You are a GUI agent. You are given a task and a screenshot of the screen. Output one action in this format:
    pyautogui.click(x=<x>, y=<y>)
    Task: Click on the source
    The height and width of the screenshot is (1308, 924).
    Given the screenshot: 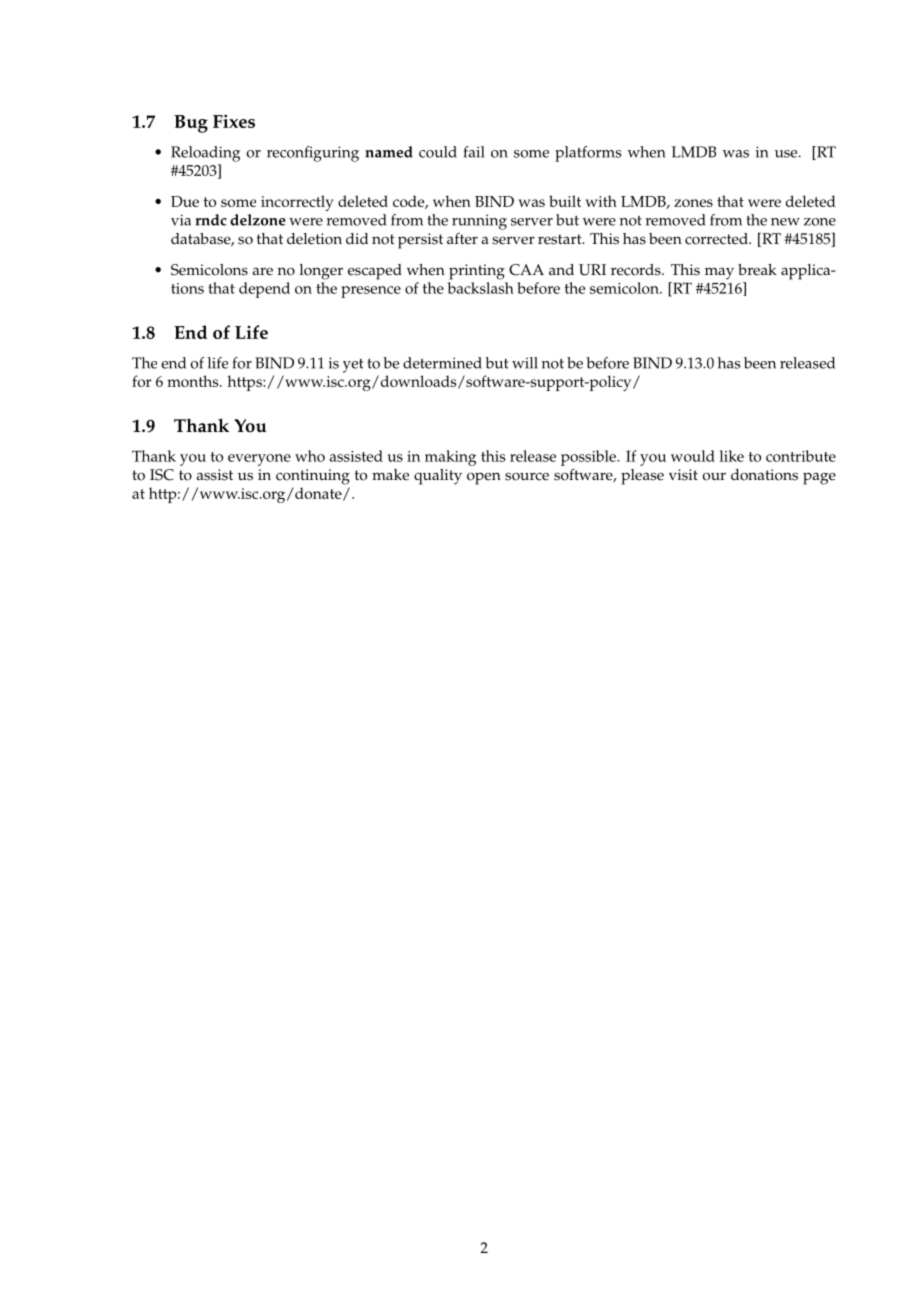 What is the action you would take?
    pyautogui.click(x=527, y=476)
